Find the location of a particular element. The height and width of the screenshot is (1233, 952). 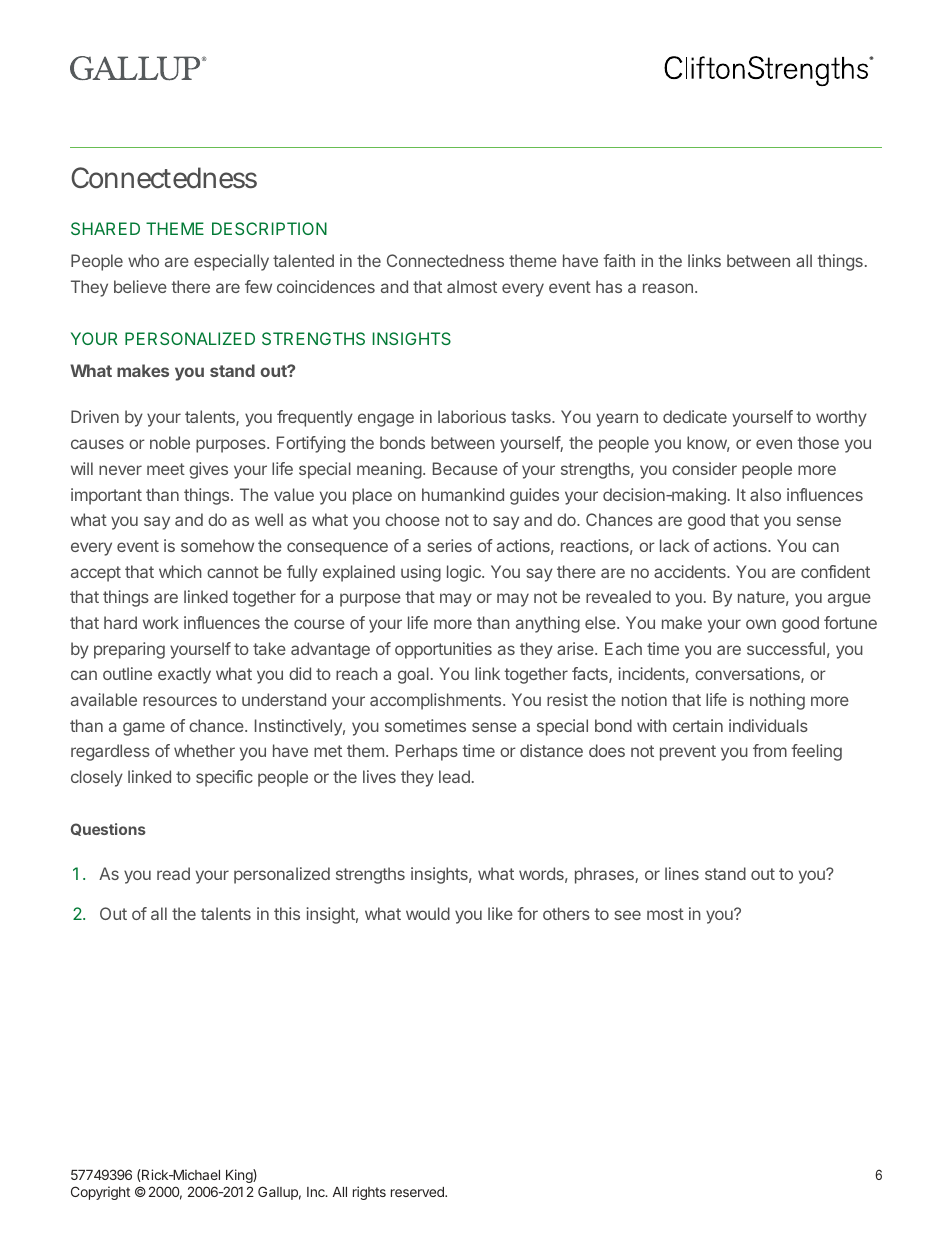

lines is located at coordinates (682, 873).
